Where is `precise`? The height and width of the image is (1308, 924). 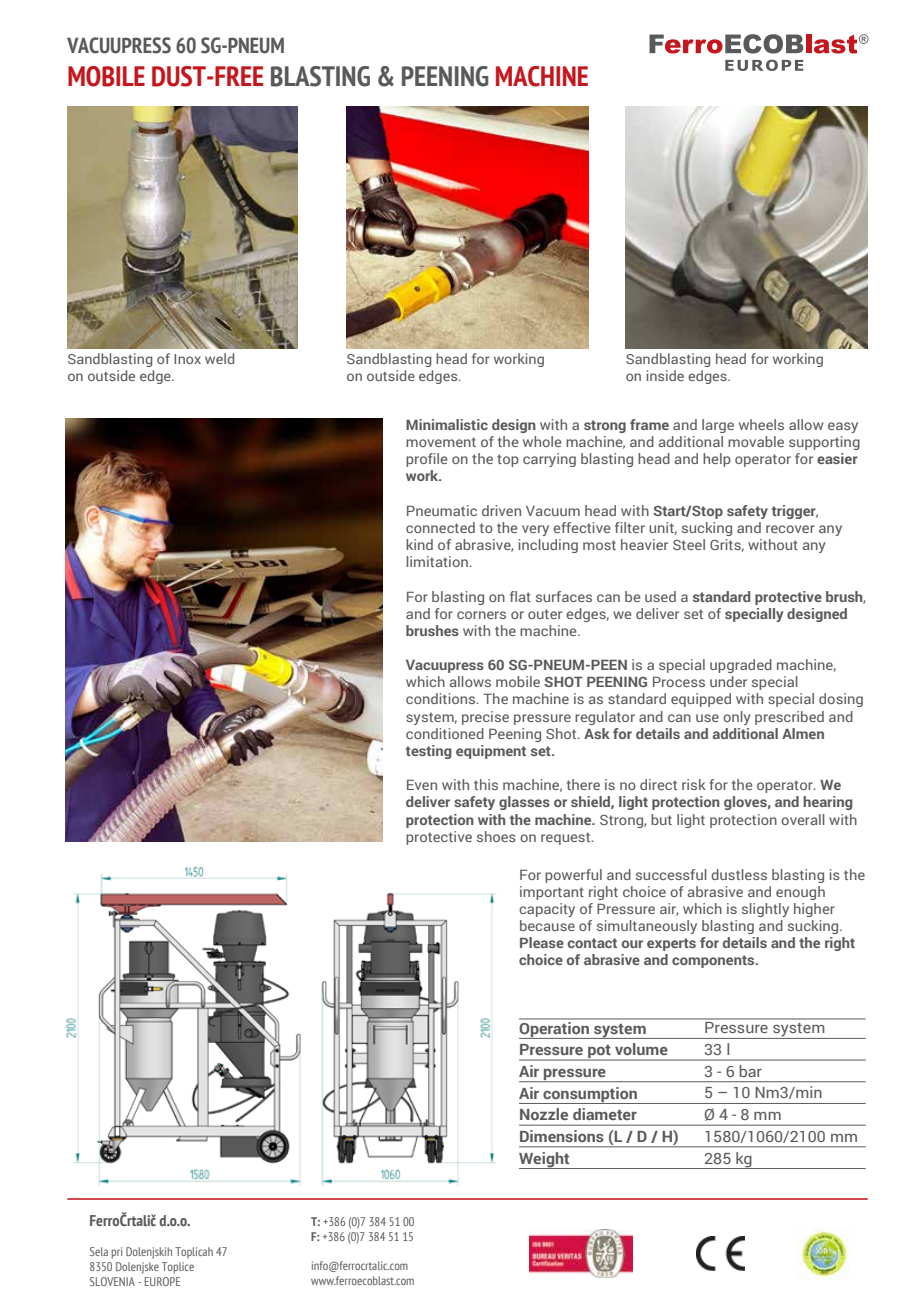 precise is located at coordinates (485, 718).
